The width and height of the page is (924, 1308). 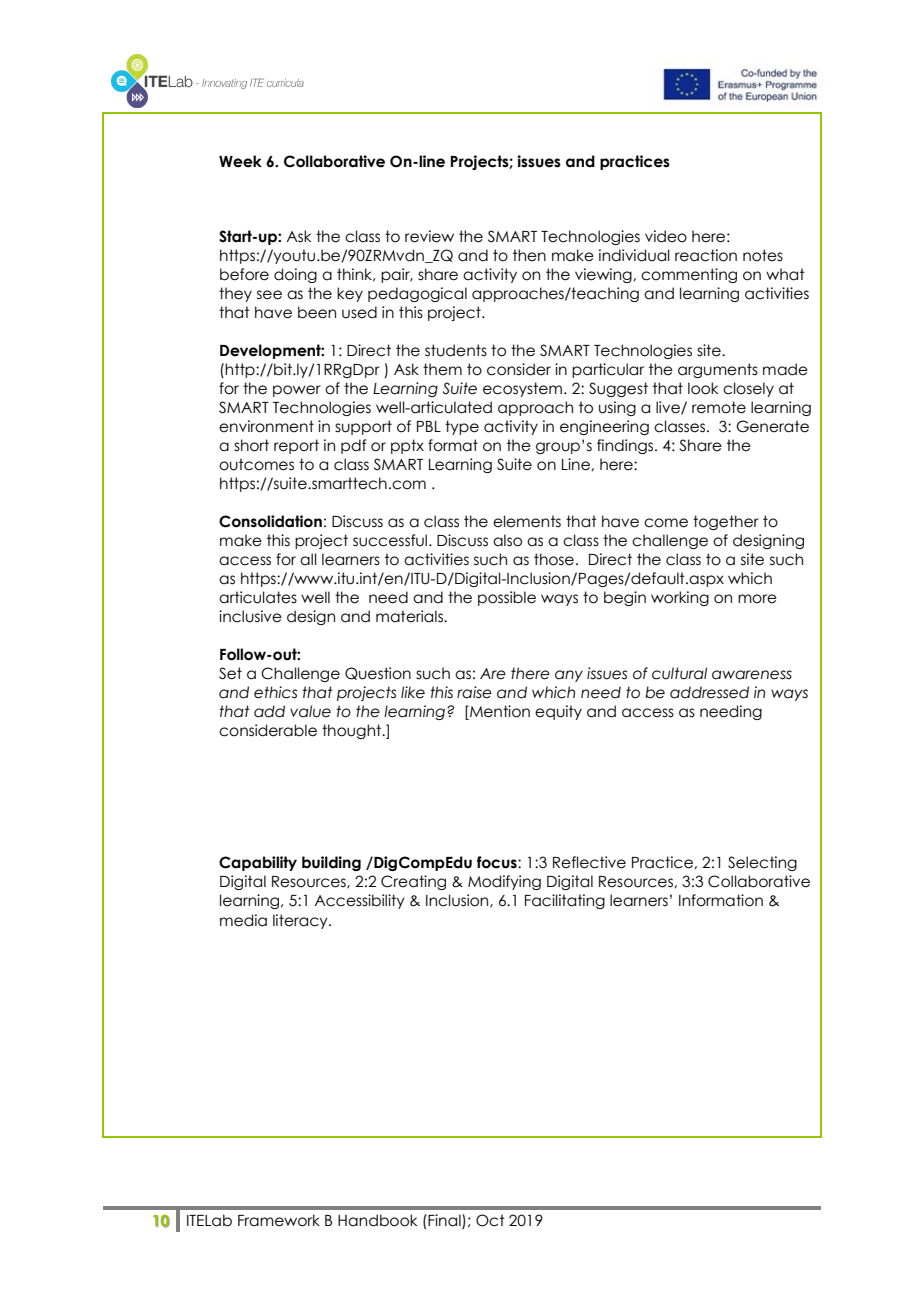 What do you see at coordinates (490, 1220) in the page?
I see `Oct` at bounding box center [490, 1220].
